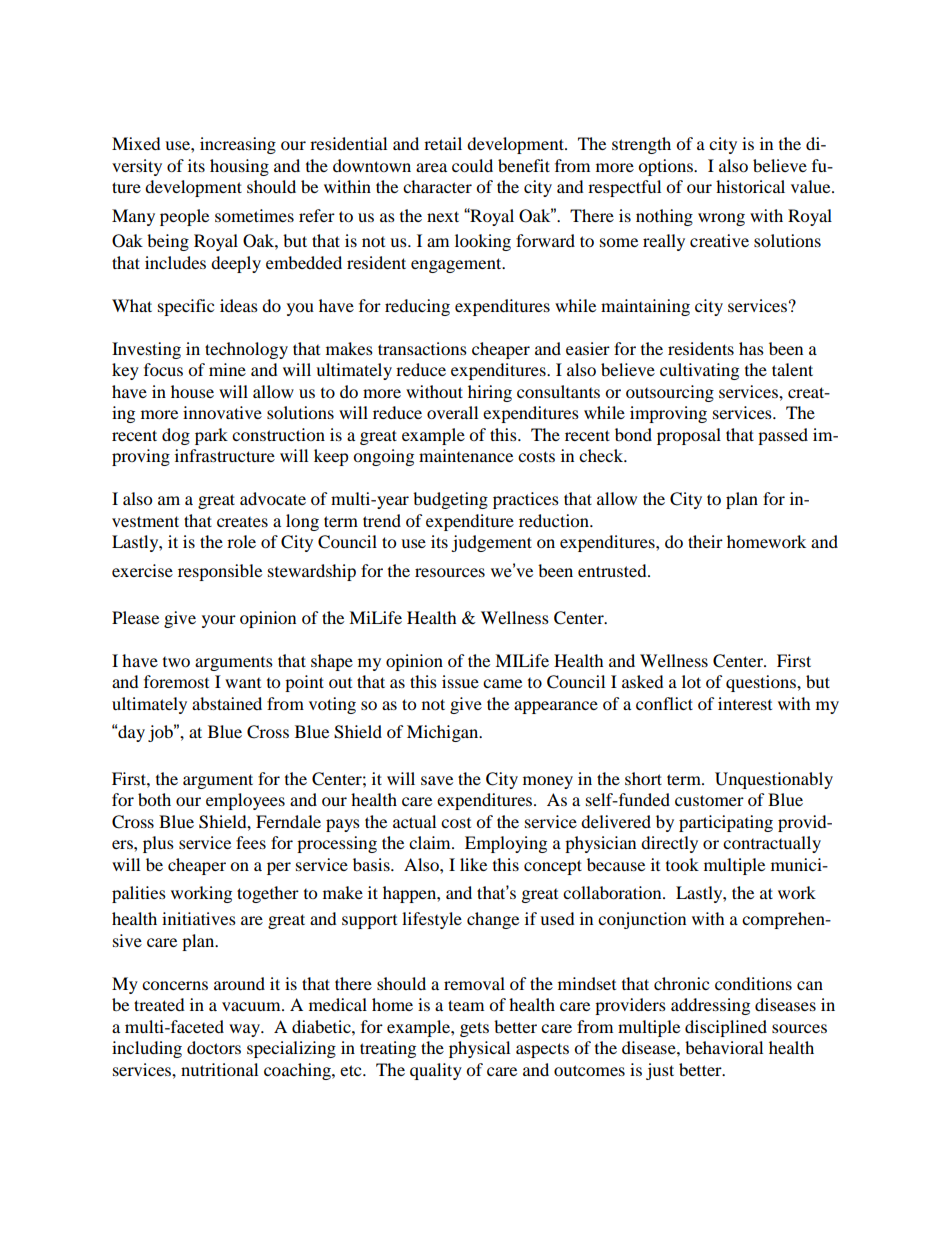 The height and width of the page is (1233, 952). Describe the element at coordinates (239, 167) in the page. I see `housing` at that location.
